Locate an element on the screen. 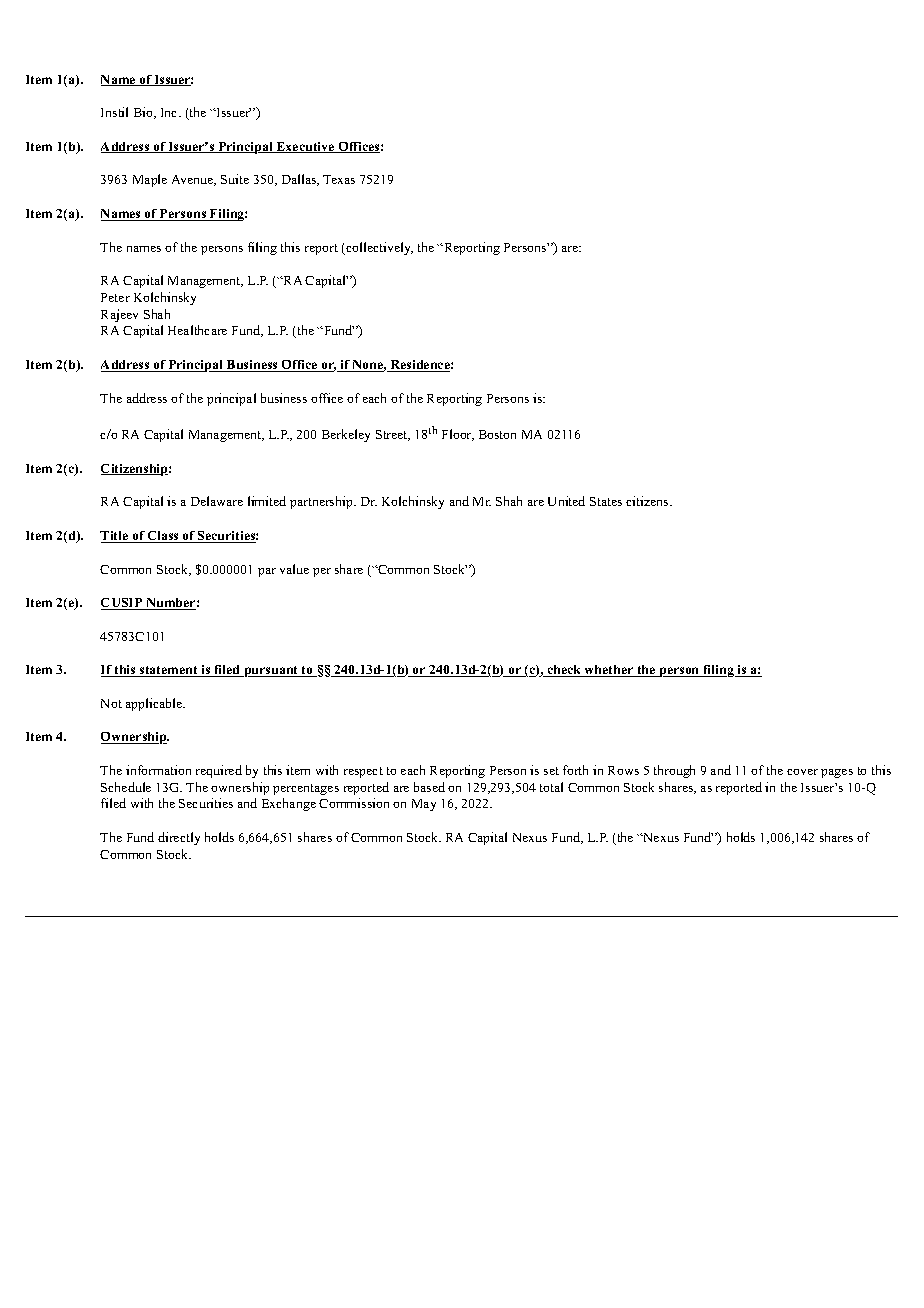 This screenshot has width=924, height=1308. collectively is located at coordinates (378, 248).
